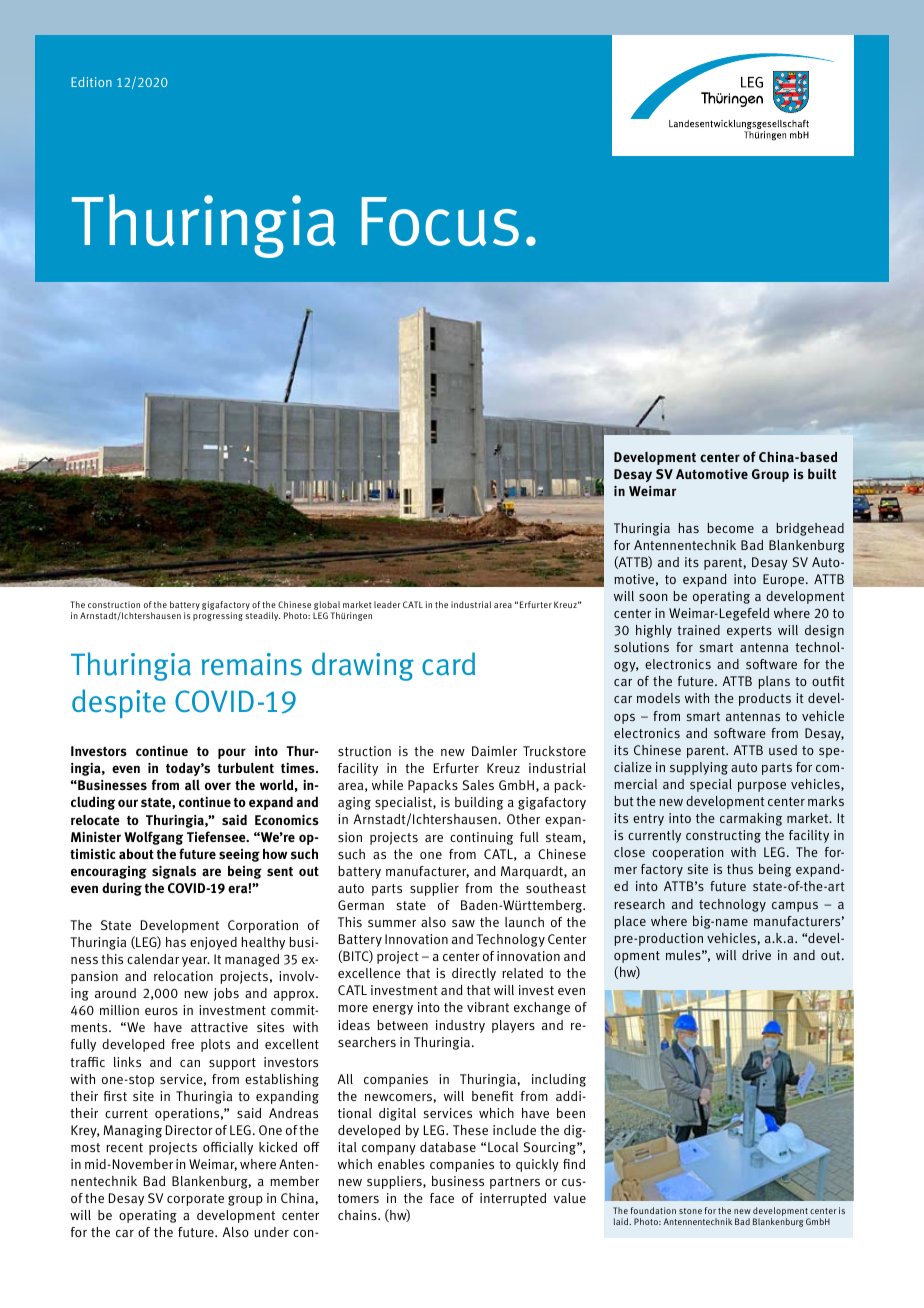 This document has height=1308, width=924. I want to click on stone, so click(690, 1211).
